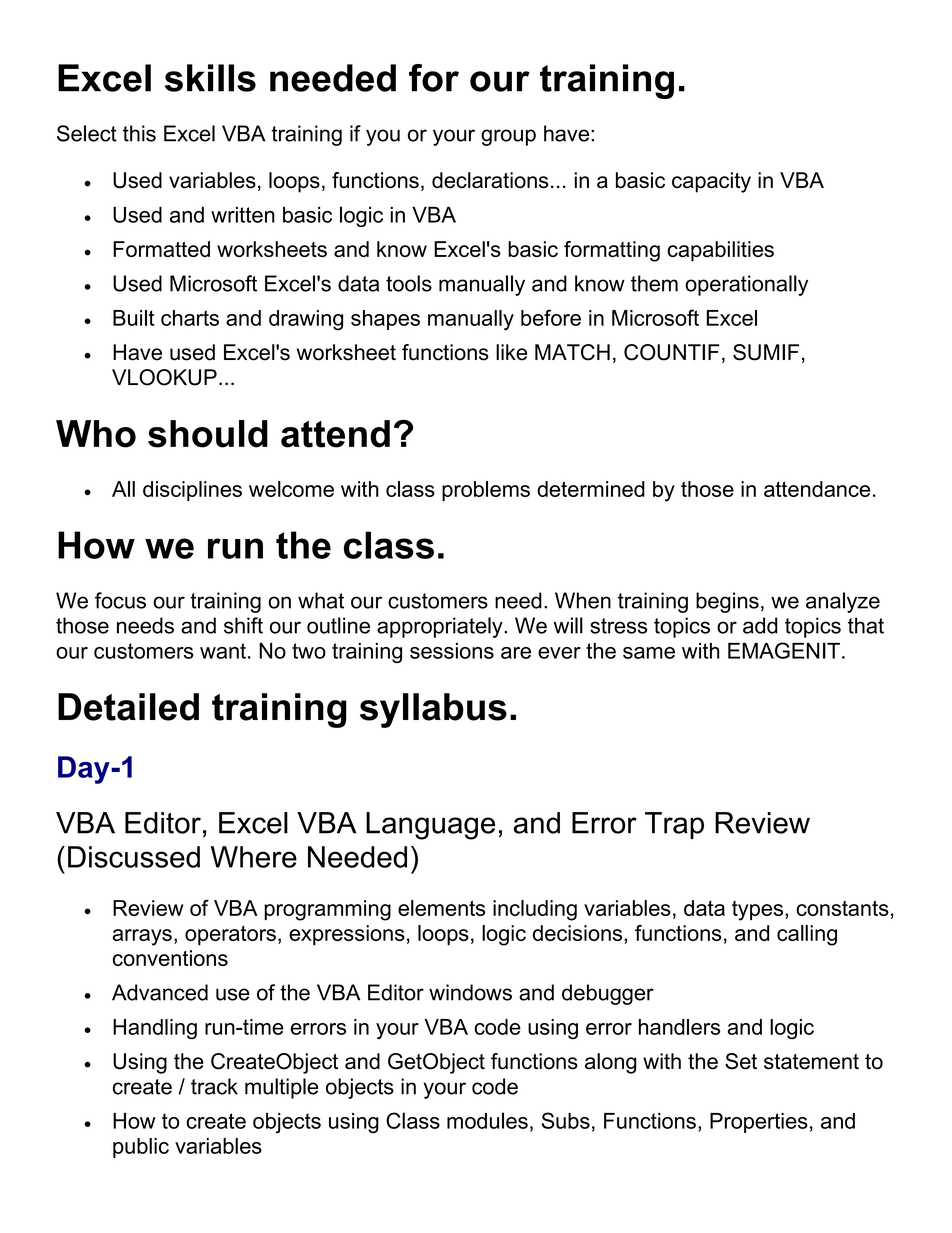 This screenshot has height=1233, width=952. I want to click on focus, so click(120, 600).
